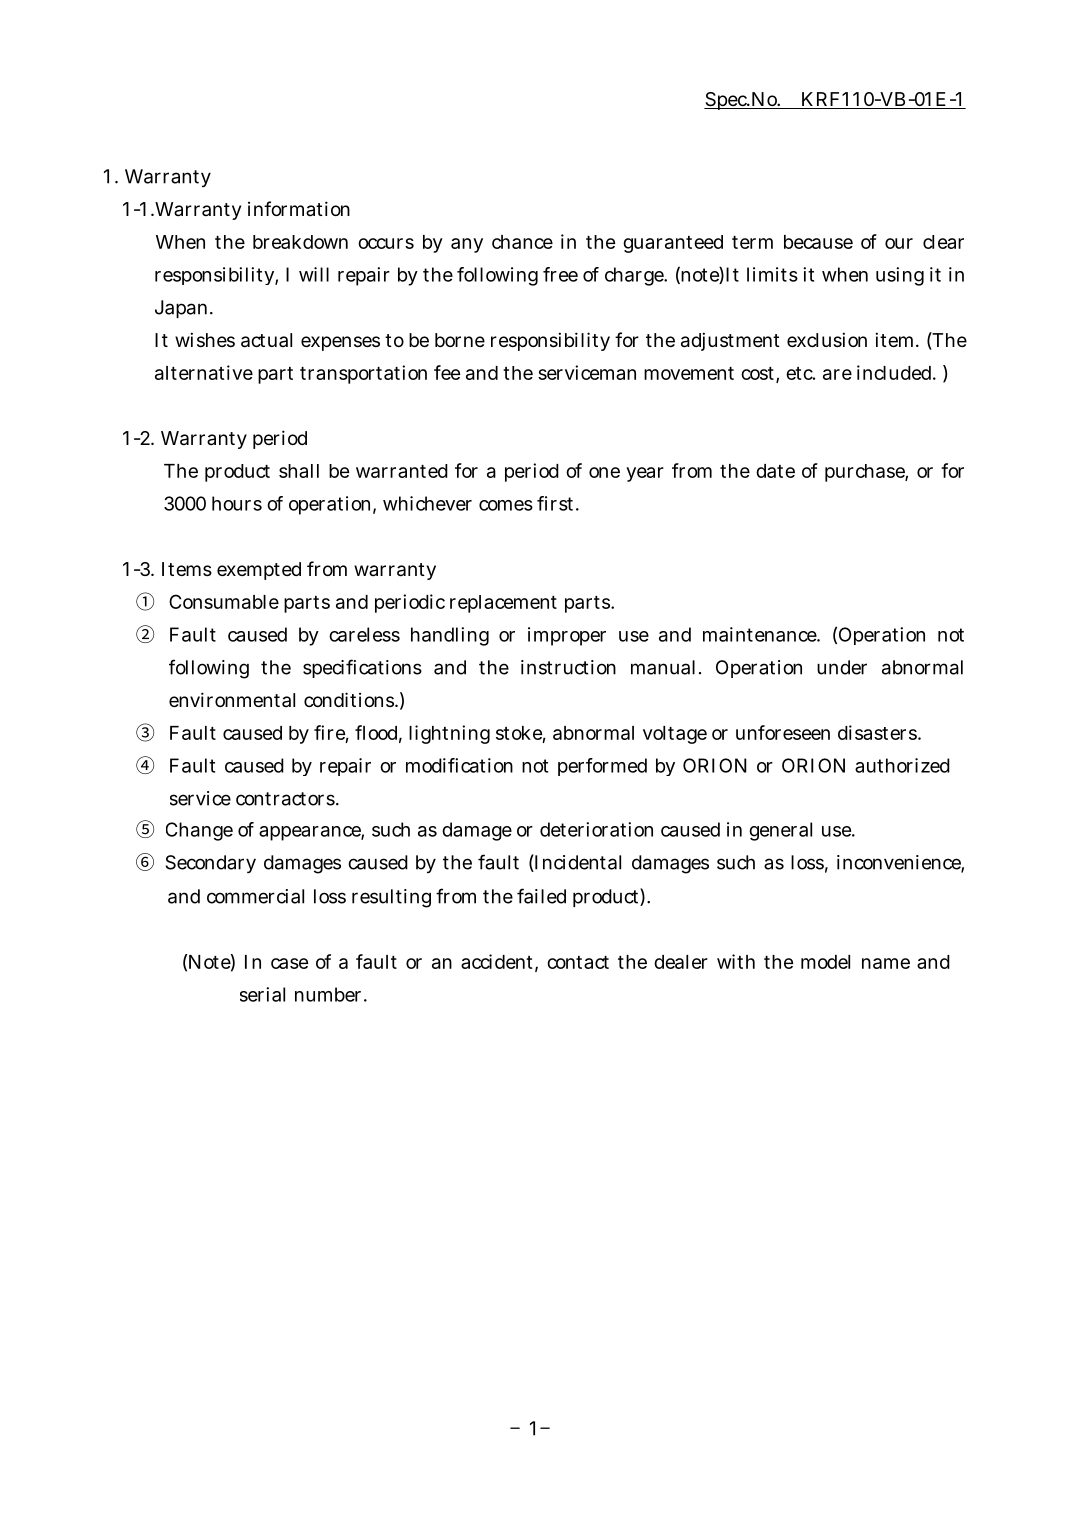  I want to click on because, so click(818, 242).
